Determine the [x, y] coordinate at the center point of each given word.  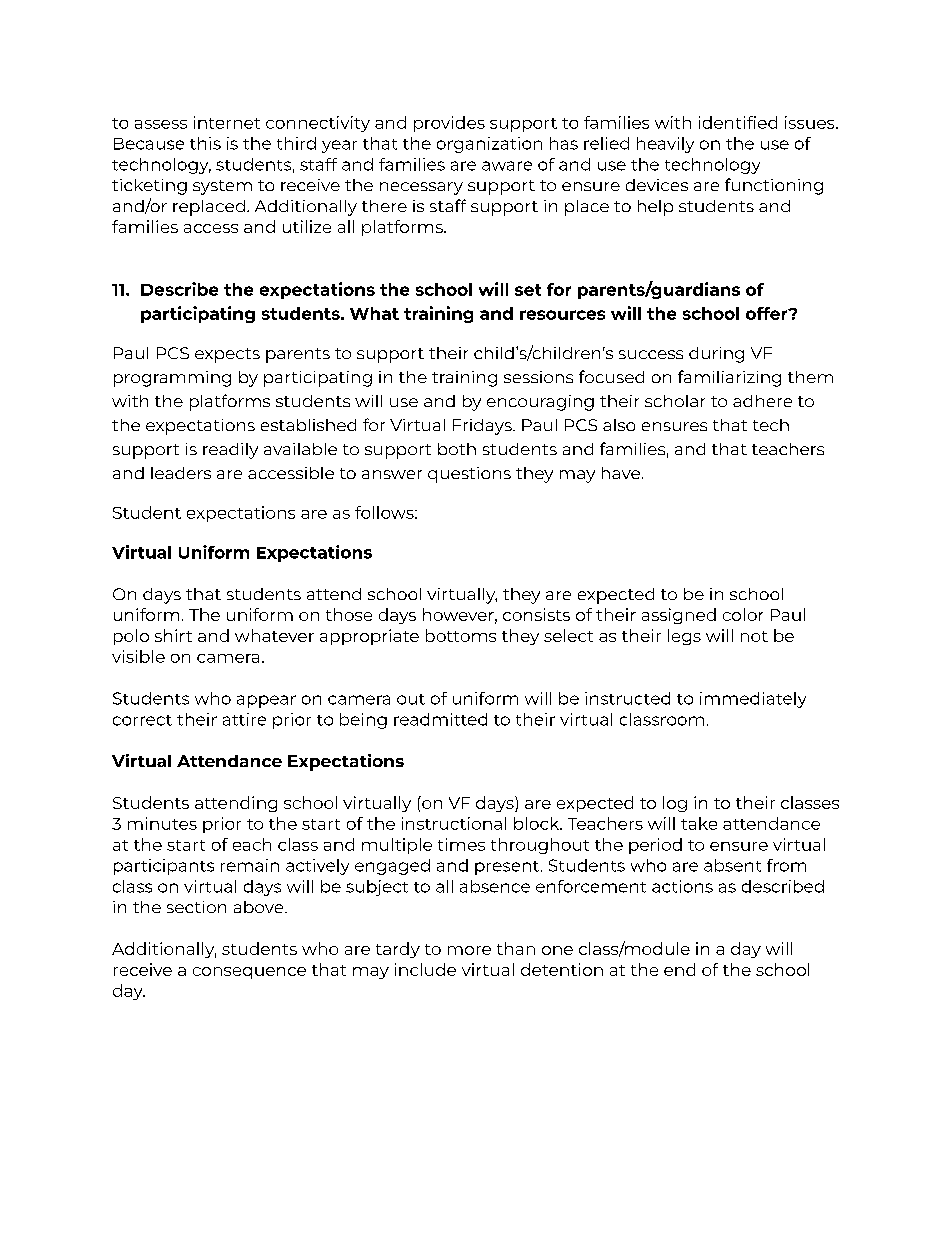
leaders [181, 473]
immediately [753, 700]
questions [469, 475]
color [743, 614]
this [205, 143]
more [469, 950]
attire [244, 719]
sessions [538, 377]
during [716, 355]
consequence [249, 973]
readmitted [440, 719]
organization [489, 145]
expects [227, 355]
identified [738, 122]
